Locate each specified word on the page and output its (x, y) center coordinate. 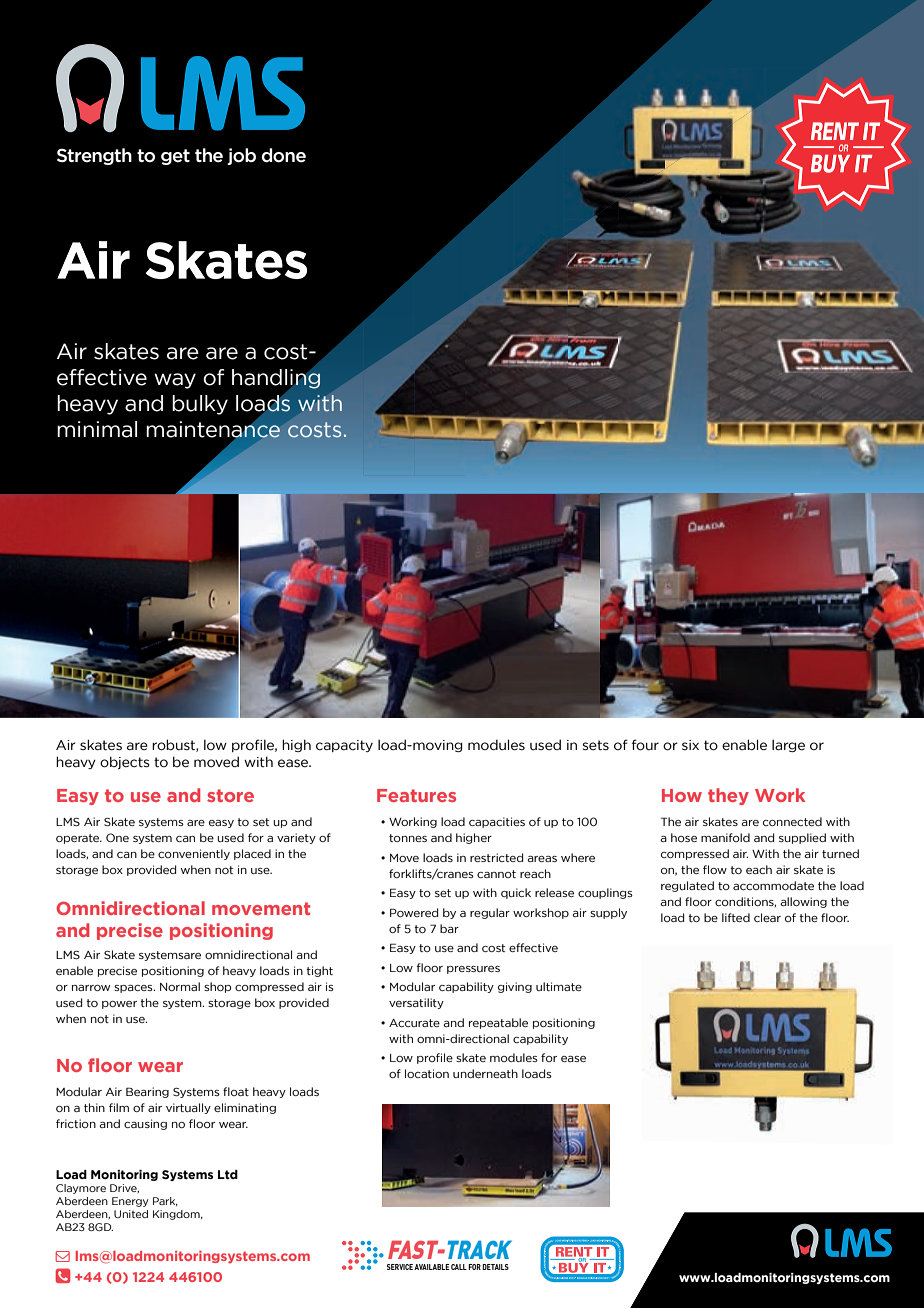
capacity (344, 746)
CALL (459, 1267)
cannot (496, 874)
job (241, 156)
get (175, 157)
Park (165, 1201)
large (788, 745)
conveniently (194, 854)
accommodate (773, 885)
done (284, 155)
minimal (97, 429)
